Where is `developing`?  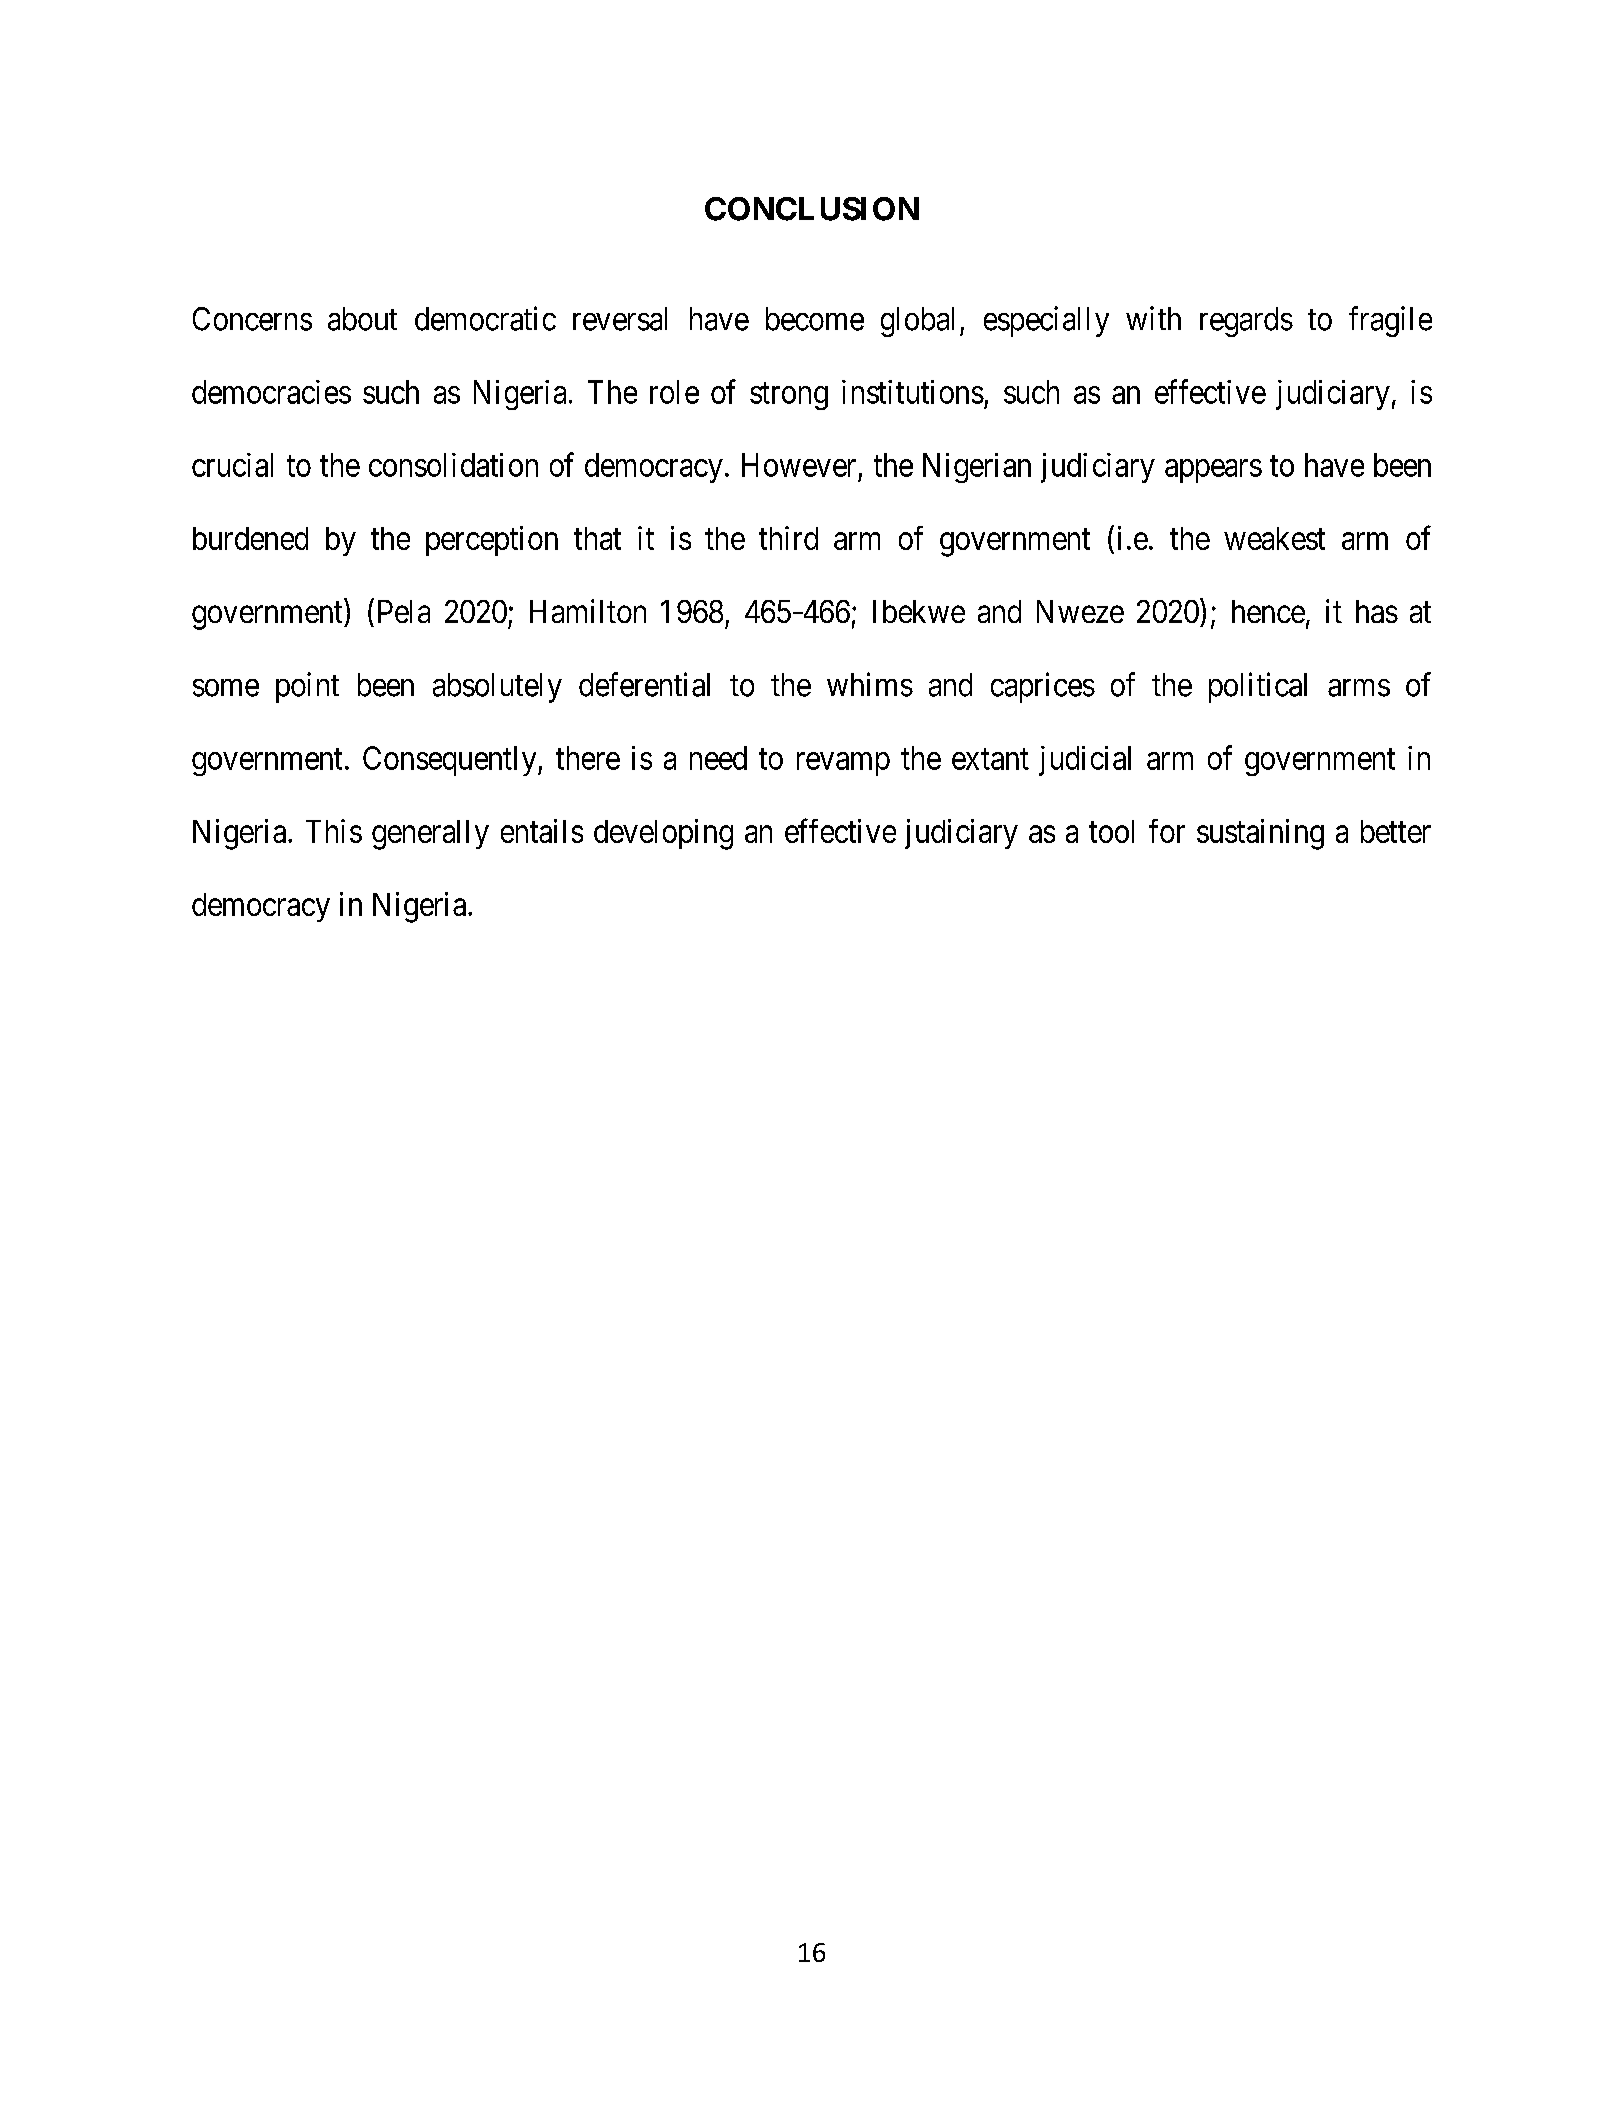 developing is located at coordinates (663, 834).
